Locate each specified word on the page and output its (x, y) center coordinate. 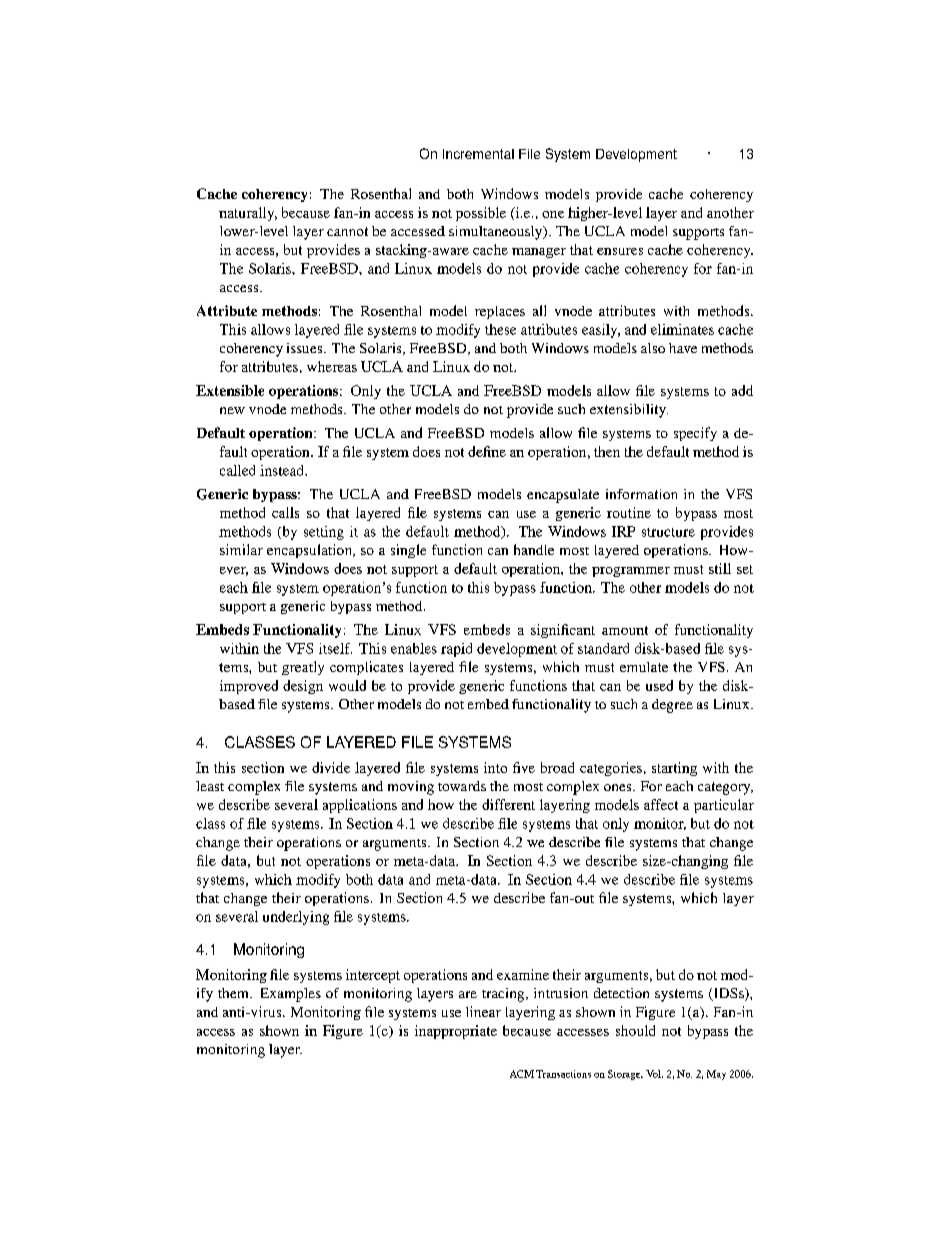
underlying (296, 918)
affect (661, 804)
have (683, 348)
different (508, 804)
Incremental (478, 154)
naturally (248, 214)
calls (285, 512)
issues (306, 348)
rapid (456, 650)
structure (668, 532)
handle (534, 549)
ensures (620, 251)
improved (249, 687)
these (500, 329)
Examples (291, 995)
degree (672, 706)
